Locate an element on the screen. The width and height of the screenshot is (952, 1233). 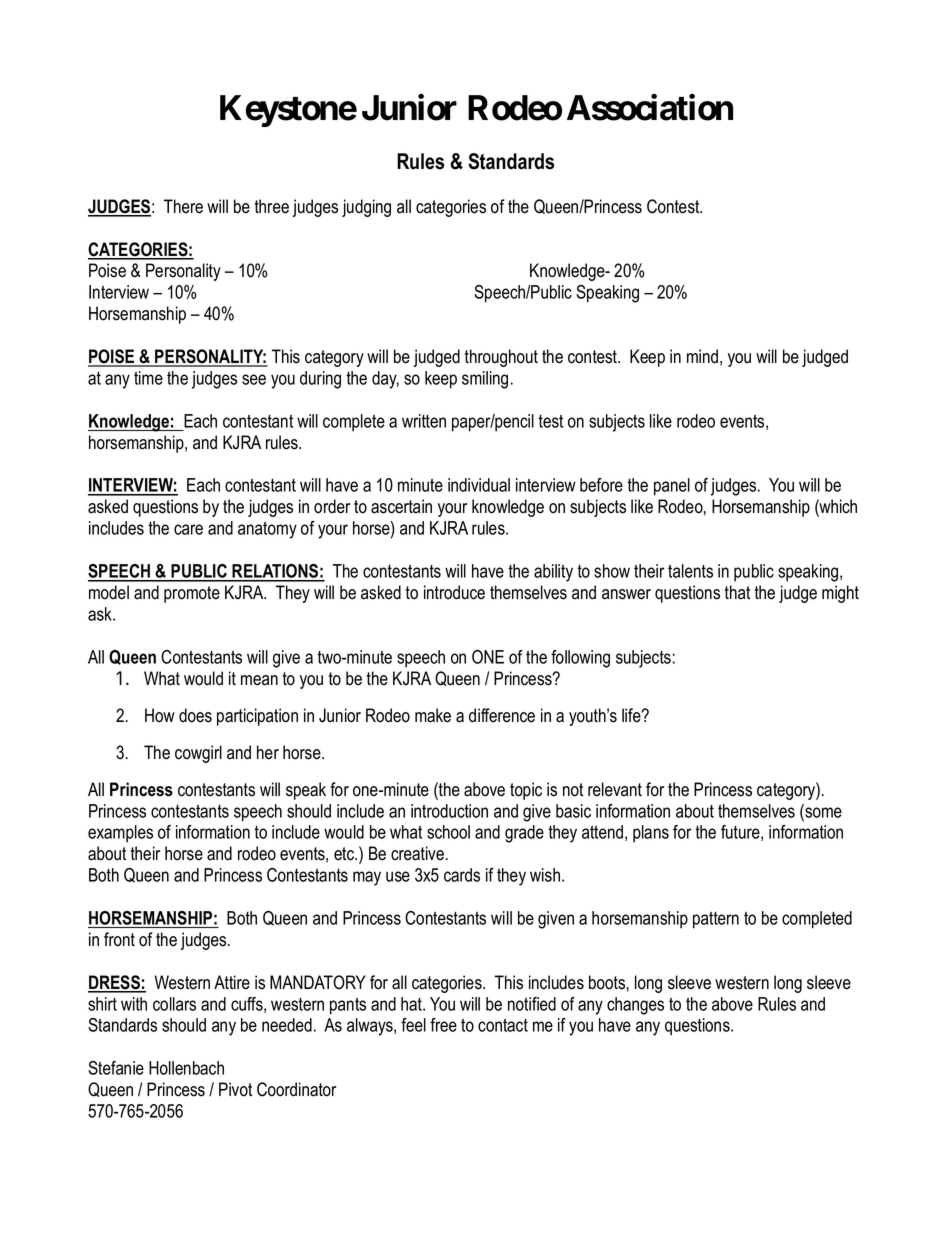
promote is located at coordinates (192, 594).
